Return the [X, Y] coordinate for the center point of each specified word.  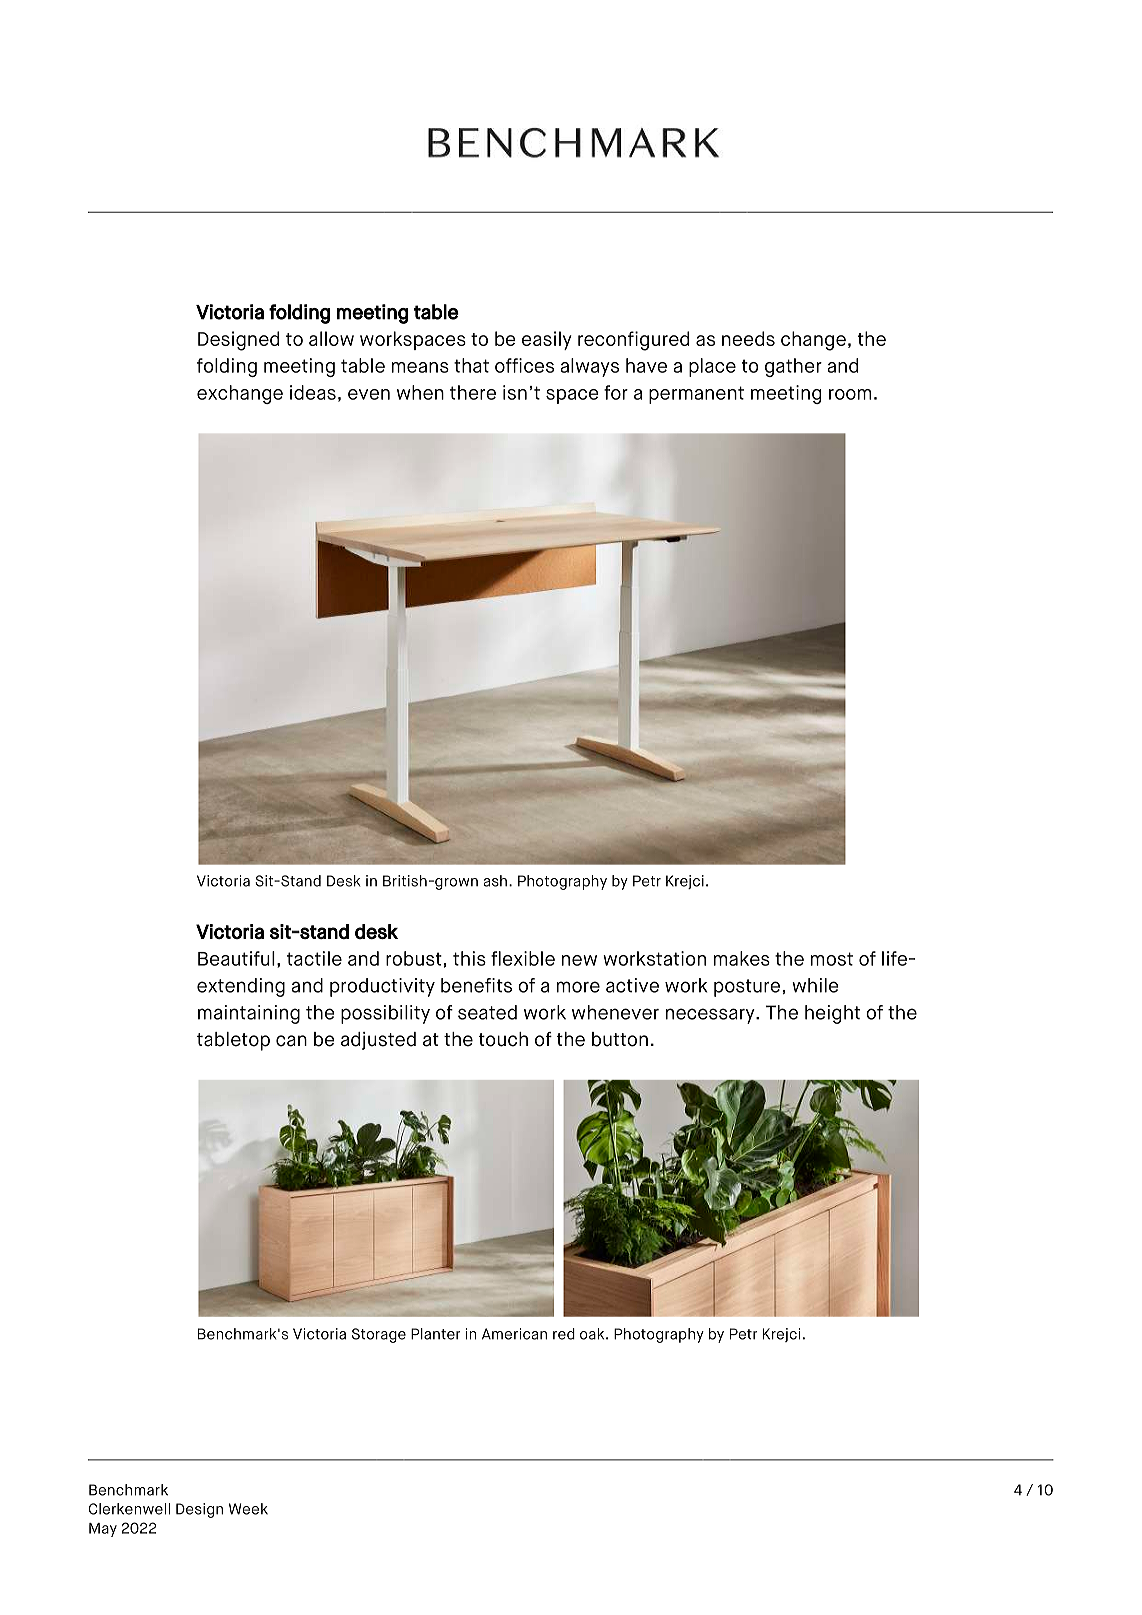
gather [793, 367]
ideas [313, 392]
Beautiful [236, 958]
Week [248, 1509]
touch [503, 1039]
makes [742, 958]
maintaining [249, 1014]
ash [495, 881]
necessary [711, 1016]
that [471, 365]
